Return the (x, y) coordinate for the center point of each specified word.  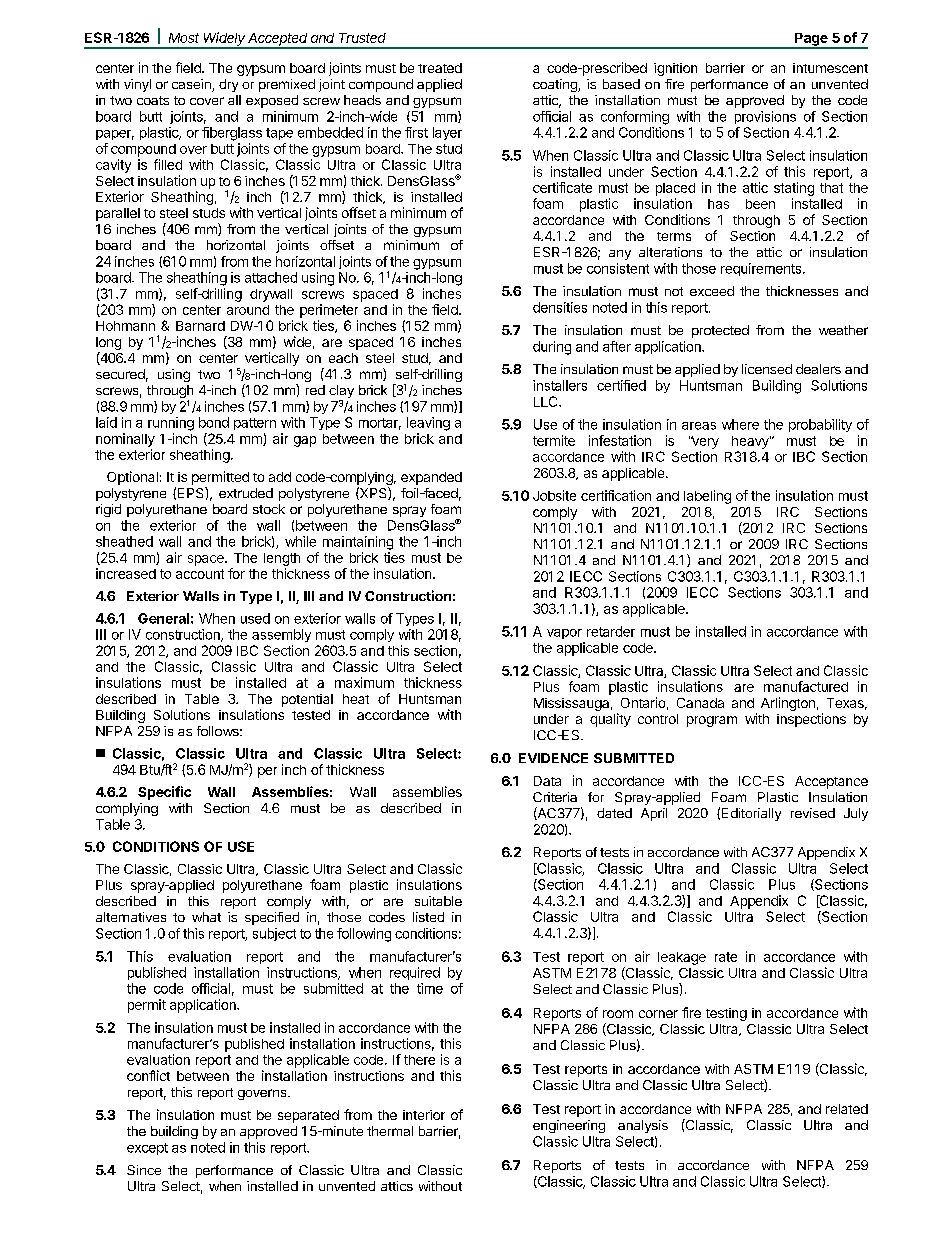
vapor (564, 634)
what (206, 917)
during (552, 348)
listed (428, 917)
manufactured (806, 686)
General (163, 618)
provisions (765, 117)
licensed (767, 369)
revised (813, 813)
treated (440, 68)
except (147, 1149)
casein (192, 85)
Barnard (200, 326)
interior (424, 1115)
